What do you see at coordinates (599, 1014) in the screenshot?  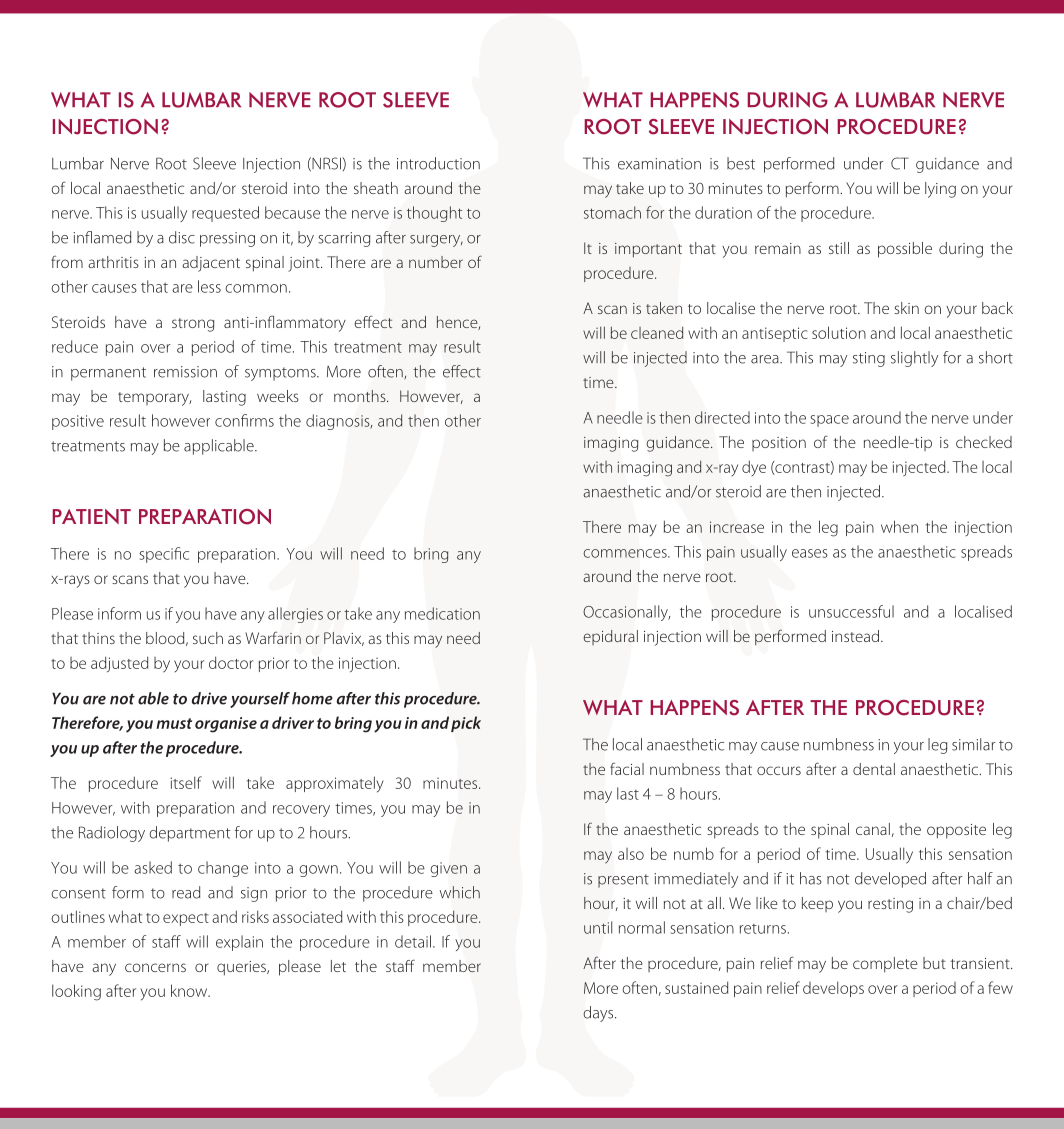 I see `days` at bounding box center [599, 1014].
